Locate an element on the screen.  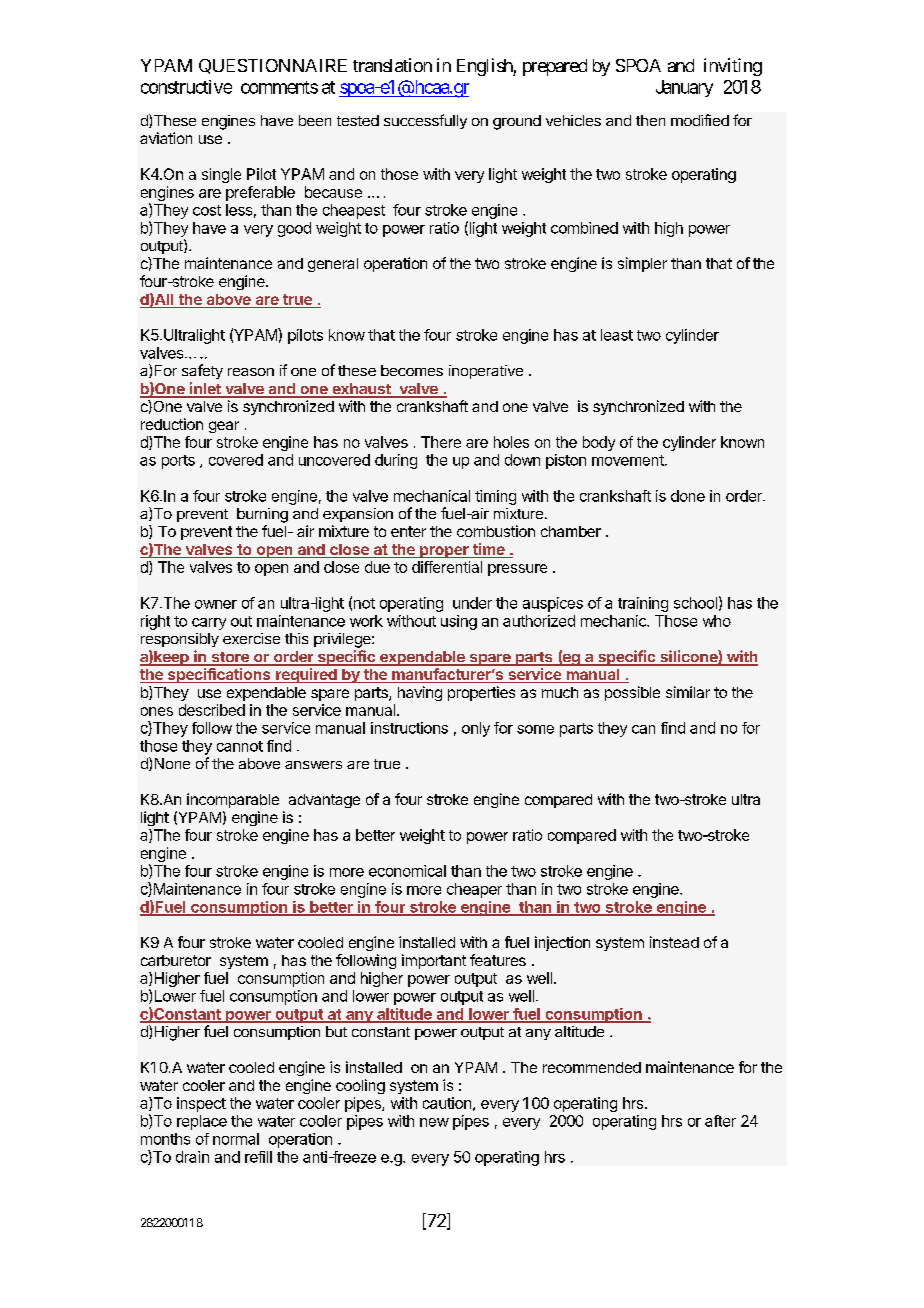
enter is located at coordinates (408, 531).
